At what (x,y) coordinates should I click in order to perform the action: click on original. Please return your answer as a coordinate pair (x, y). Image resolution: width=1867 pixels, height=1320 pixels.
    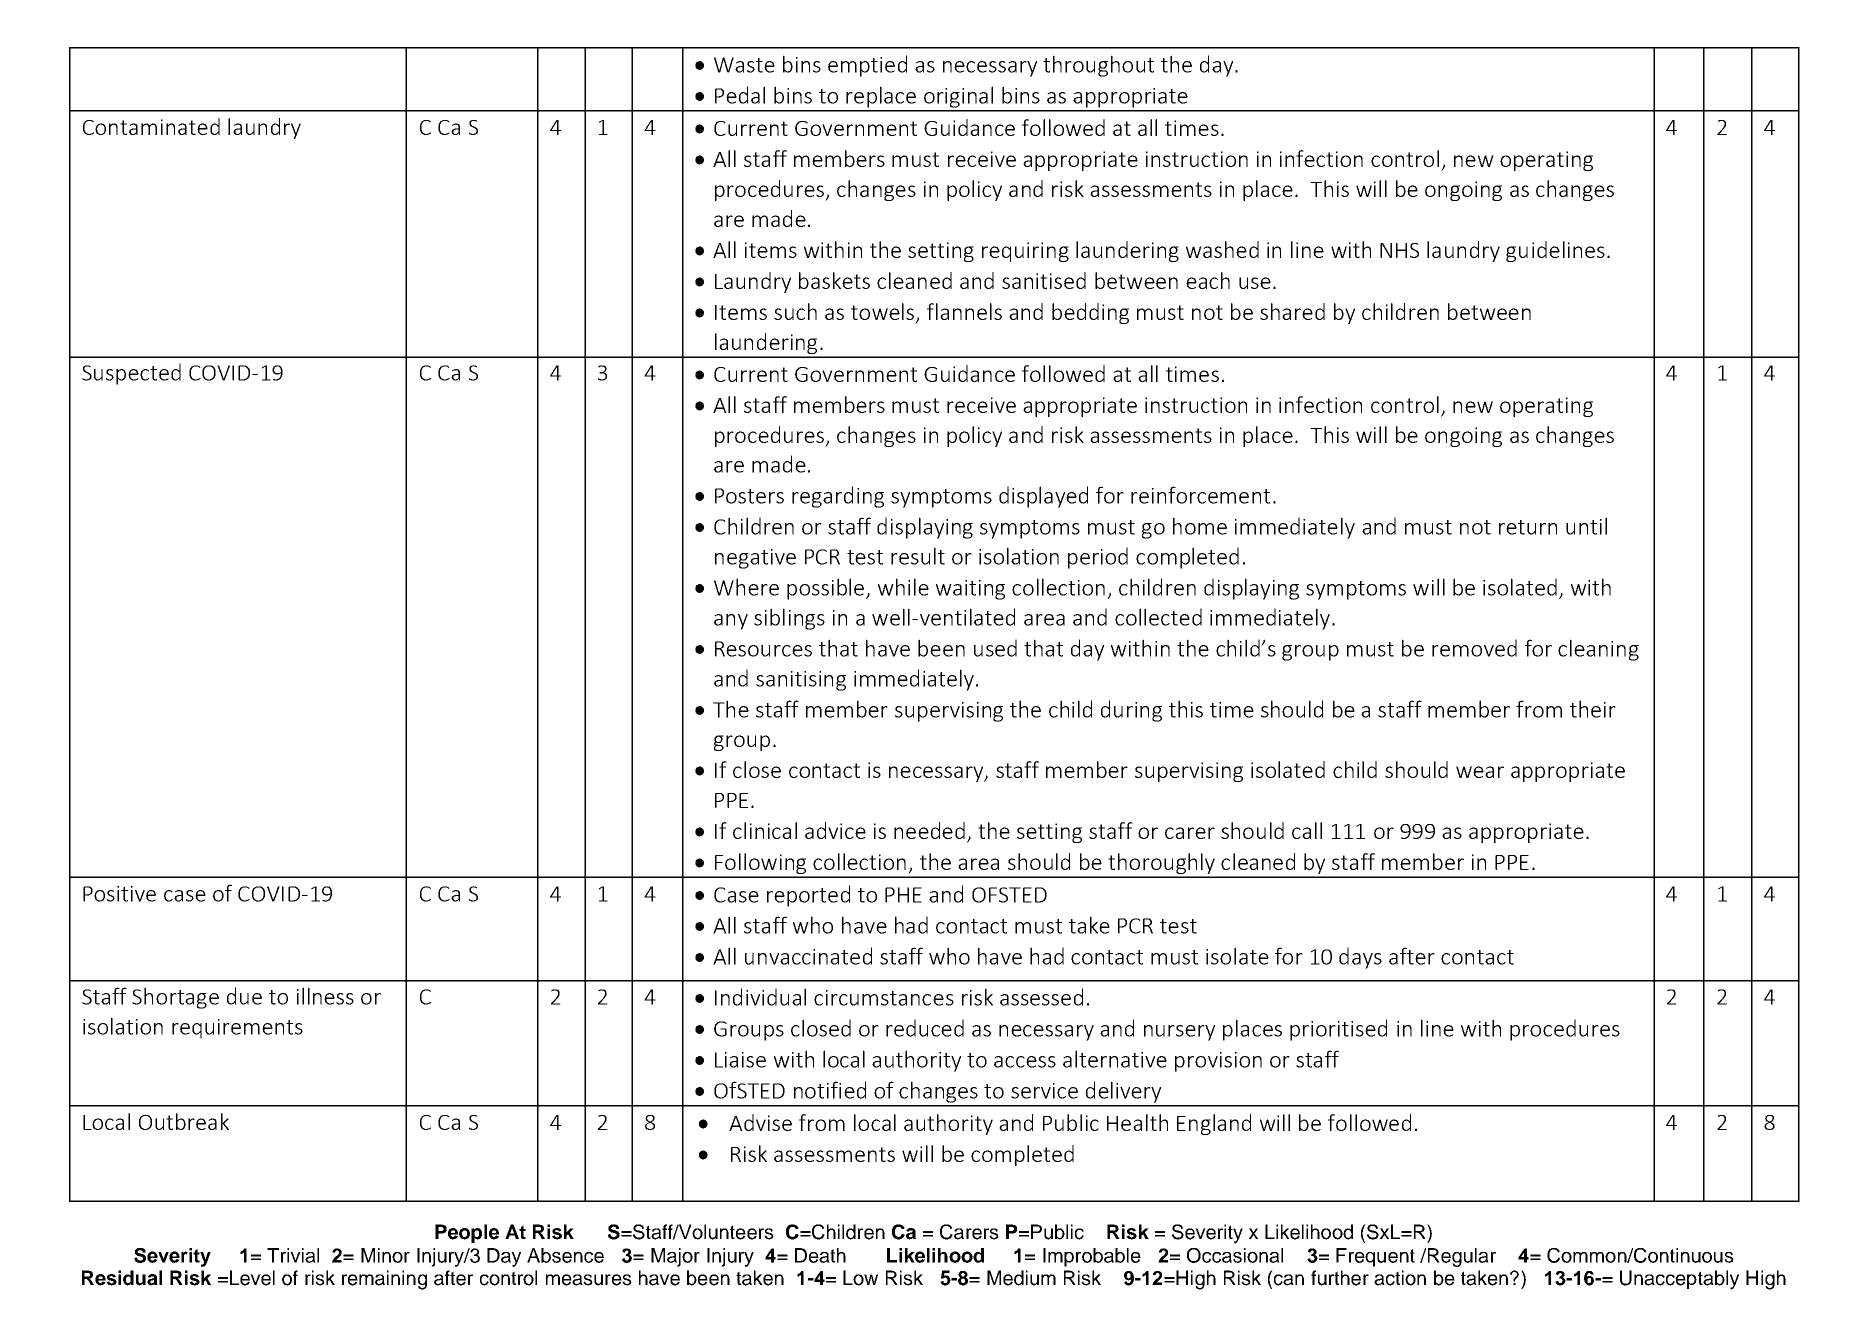
    Looking at the image, I should click on (959, 98).
